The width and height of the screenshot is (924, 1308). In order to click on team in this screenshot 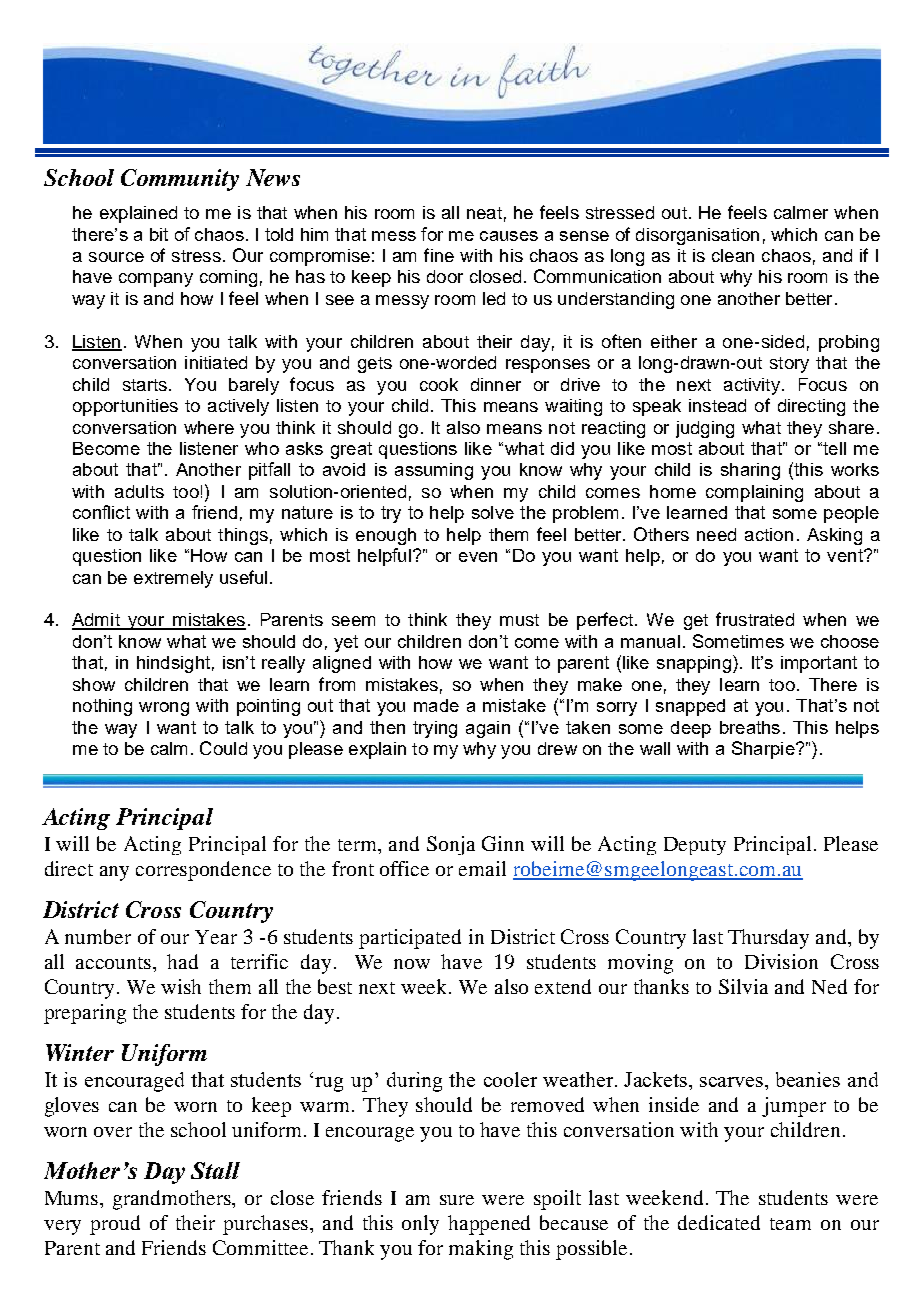, I will do `click(790, 1224)`.
